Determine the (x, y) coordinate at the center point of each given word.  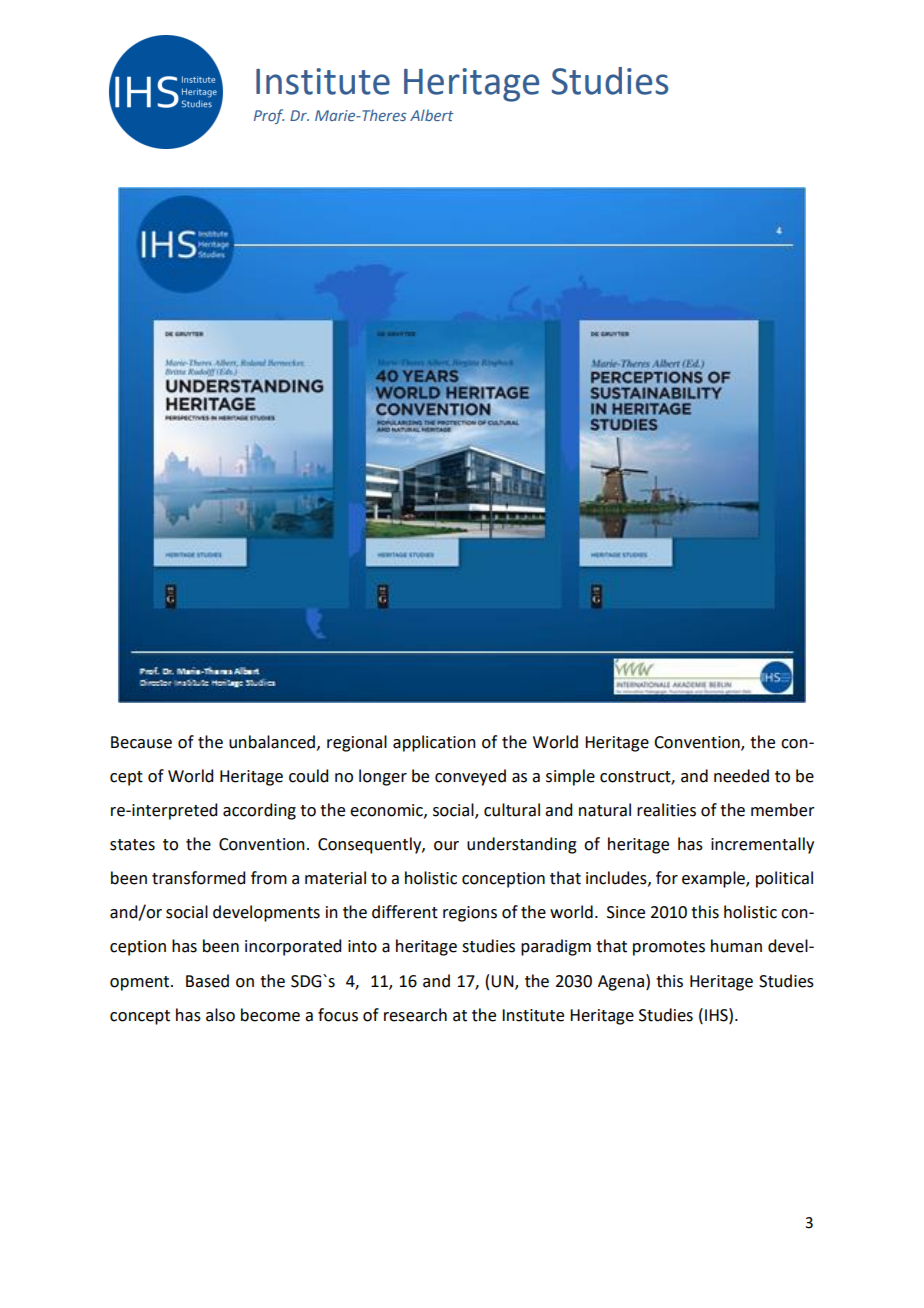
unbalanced (272, 742)
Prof (269, 116)
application (434, 743)
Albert (432, 115)
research (415, 1015)
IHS (717, 1015)
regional (357, 743)
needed (741, 776)
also (220, 1015)
